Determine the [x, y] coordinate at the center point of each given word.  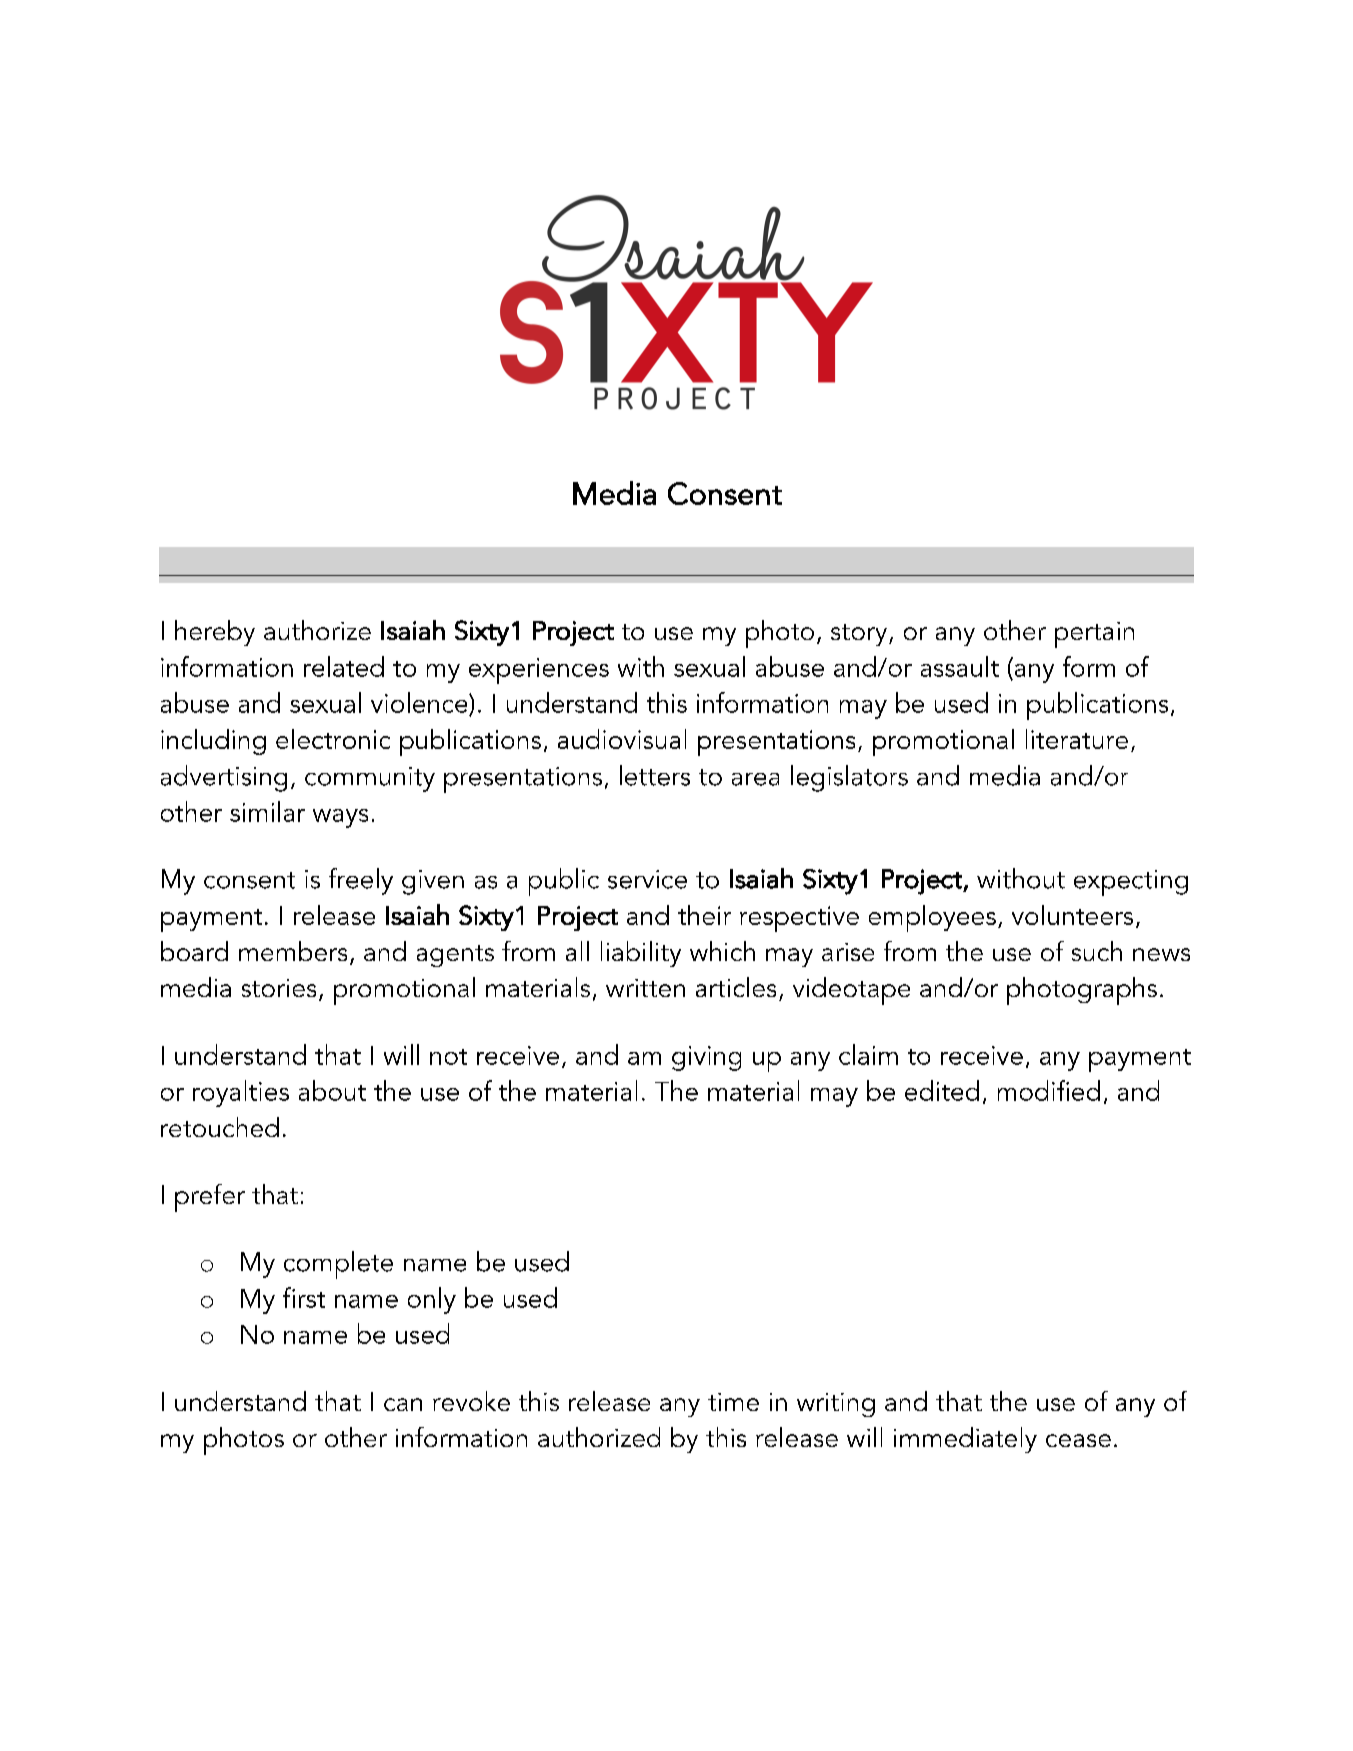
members [293, 951]
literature [1077, 739]
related [344, 666]
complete [338, 1265]
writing [836, 1405]
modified [1049, 1090]
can [403, 1404]
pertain [1094, 635]
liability [641, 954]
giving [706, 1058]
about [332, 1090]
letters [655, 775]
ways [340, 818]
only [432, 1300]
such [1097, 951]
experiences [539, 671]
